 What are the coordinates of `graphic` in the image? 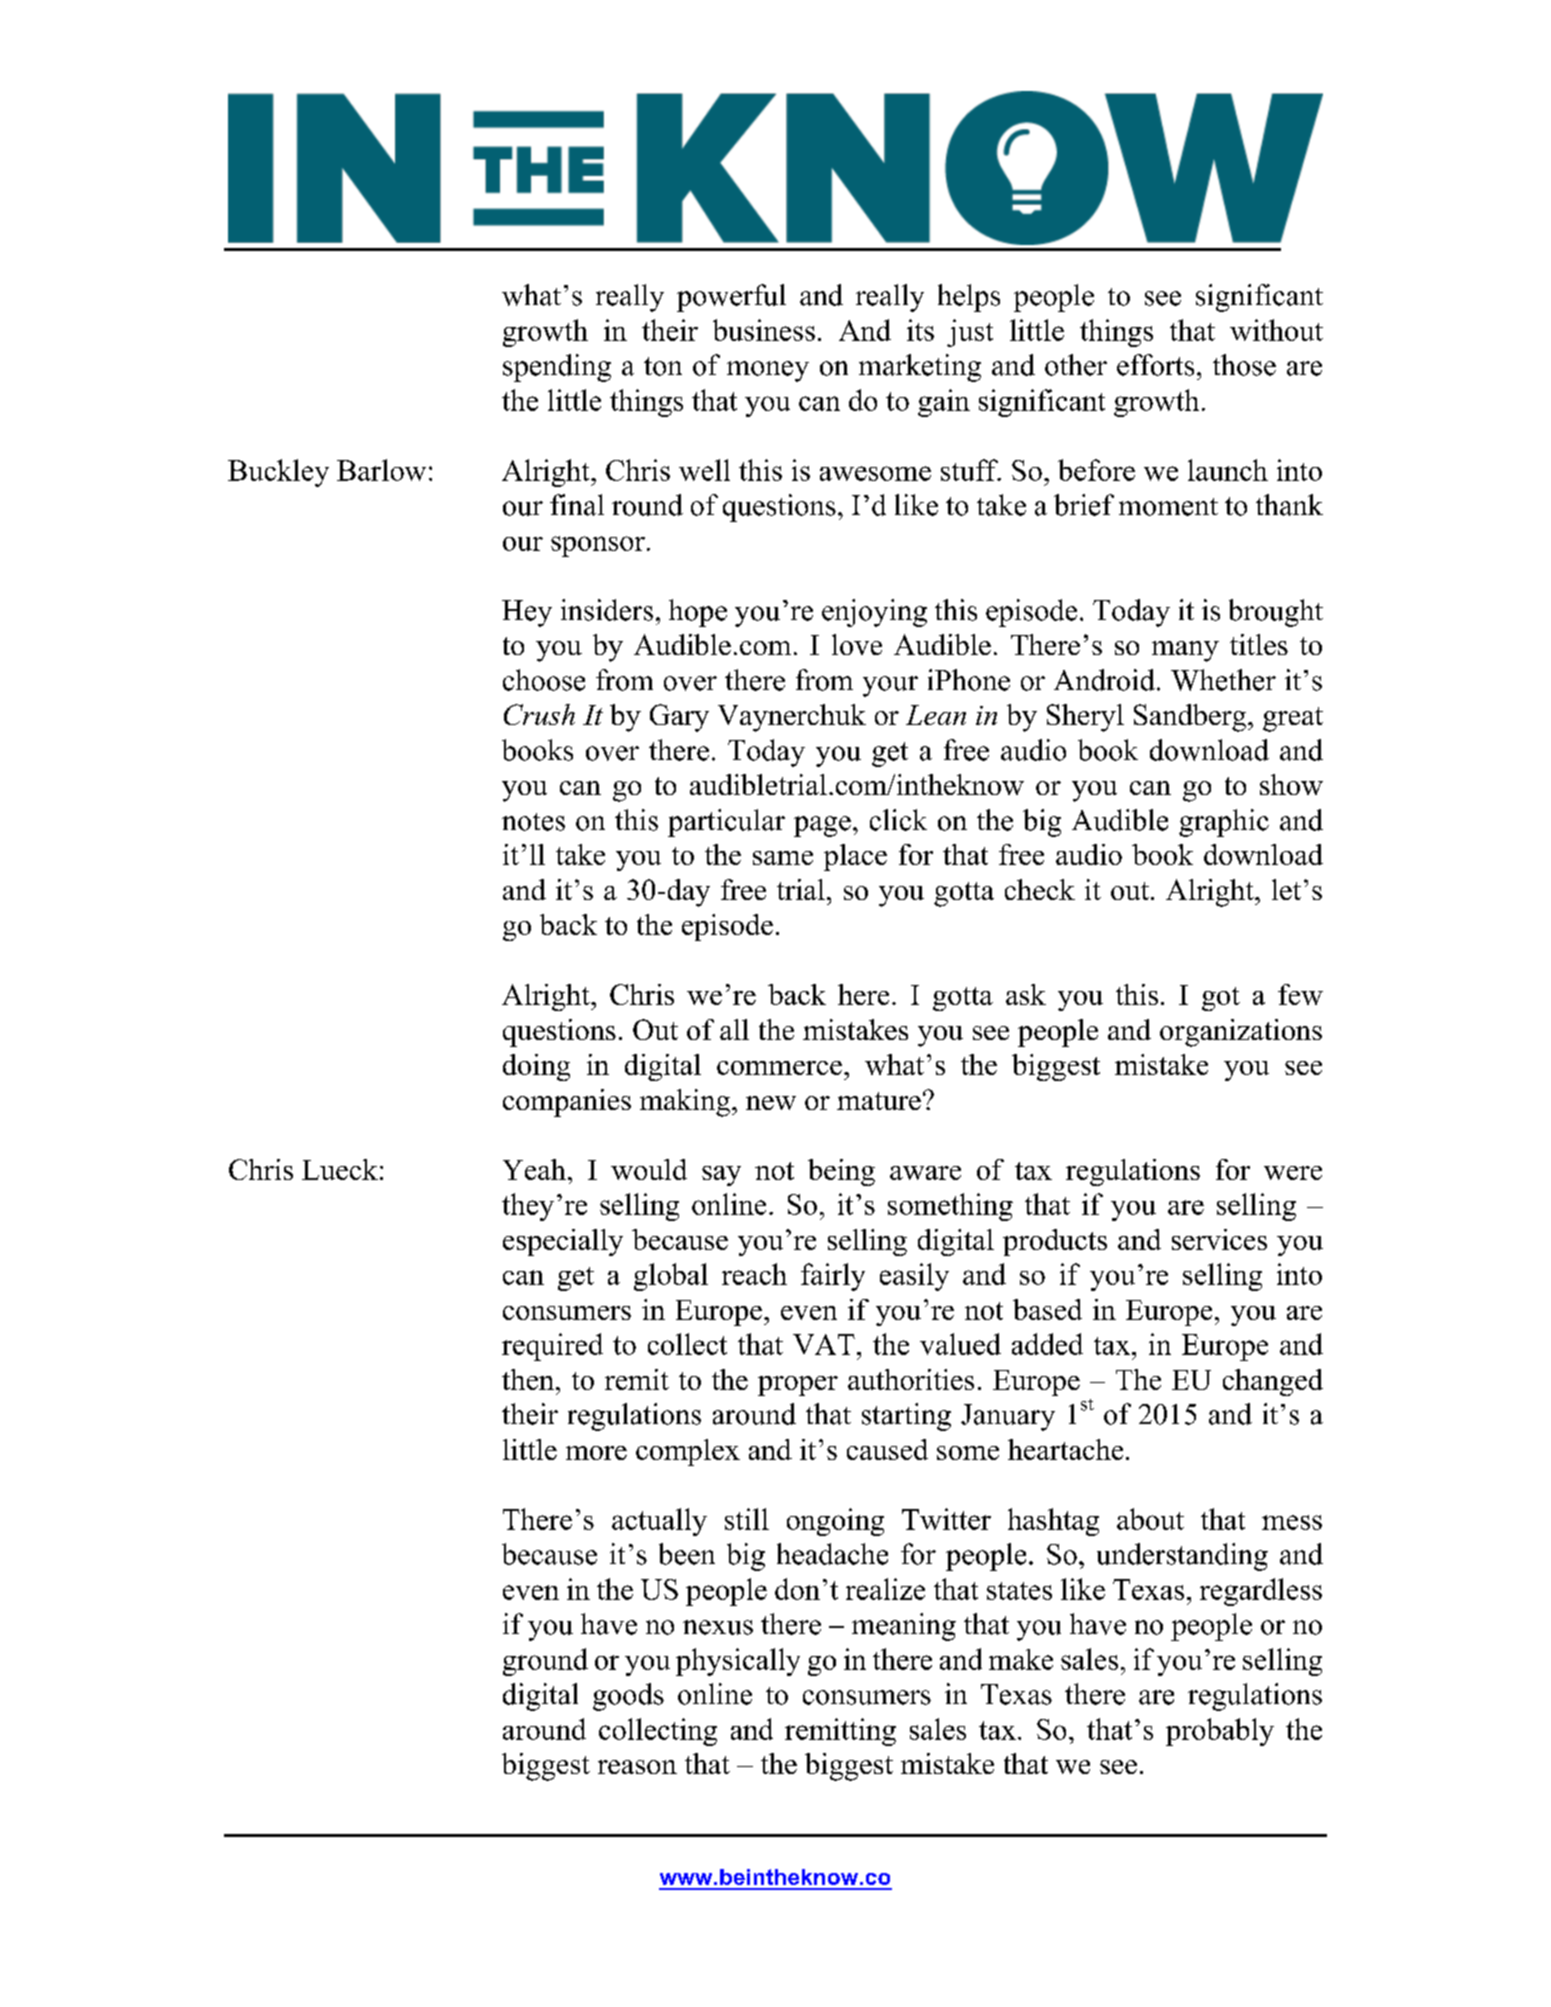 It's located at (1224, 823).
